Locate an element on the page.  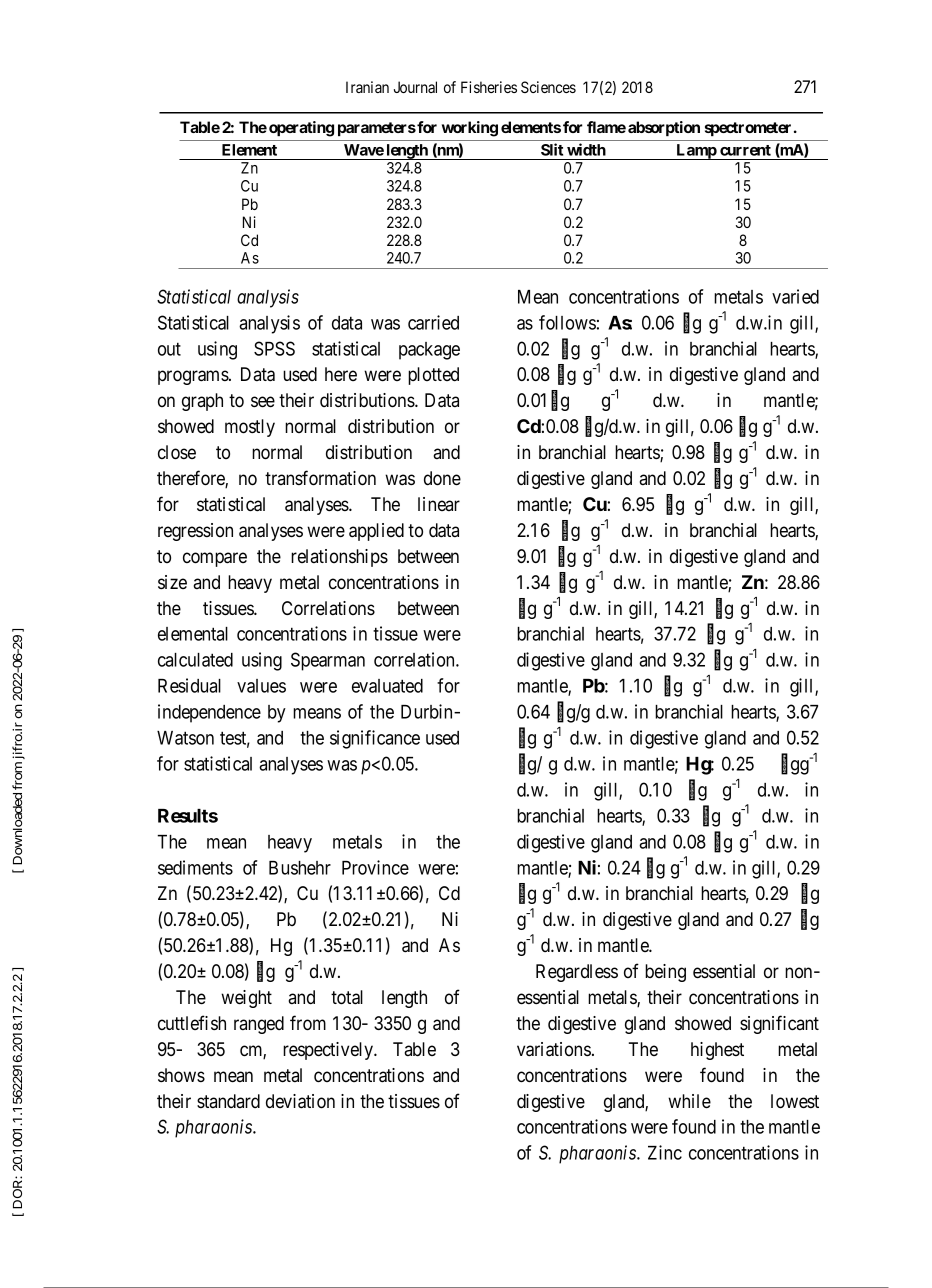
variations is located at coordinates (554, 1049).
